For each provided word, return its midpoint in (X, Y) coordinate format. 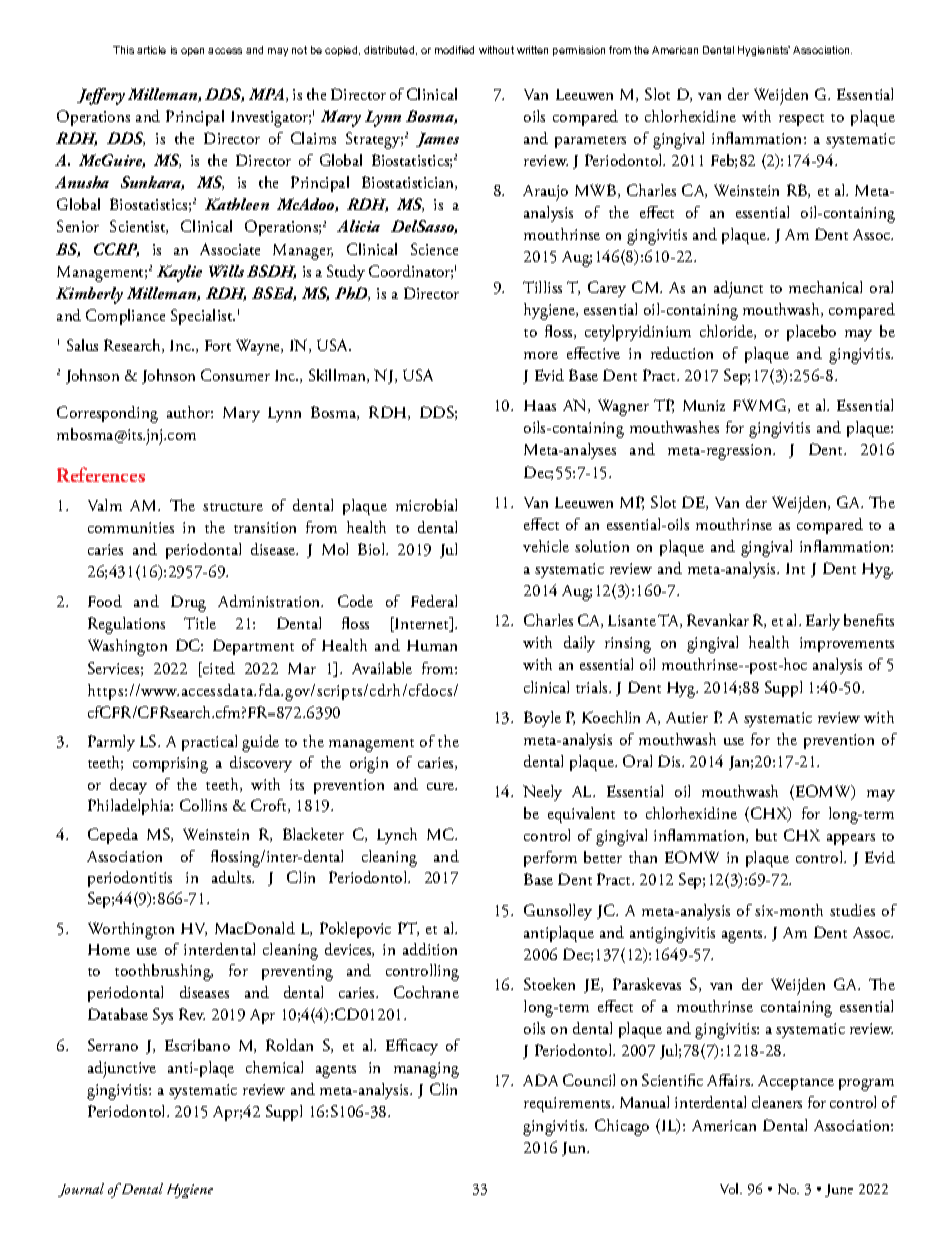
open (192, 52)
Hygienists (764, 51)
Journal (81, 1190)
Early (823, 622)
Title (200, 623)
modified (454, 50)
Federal (434, 601)
